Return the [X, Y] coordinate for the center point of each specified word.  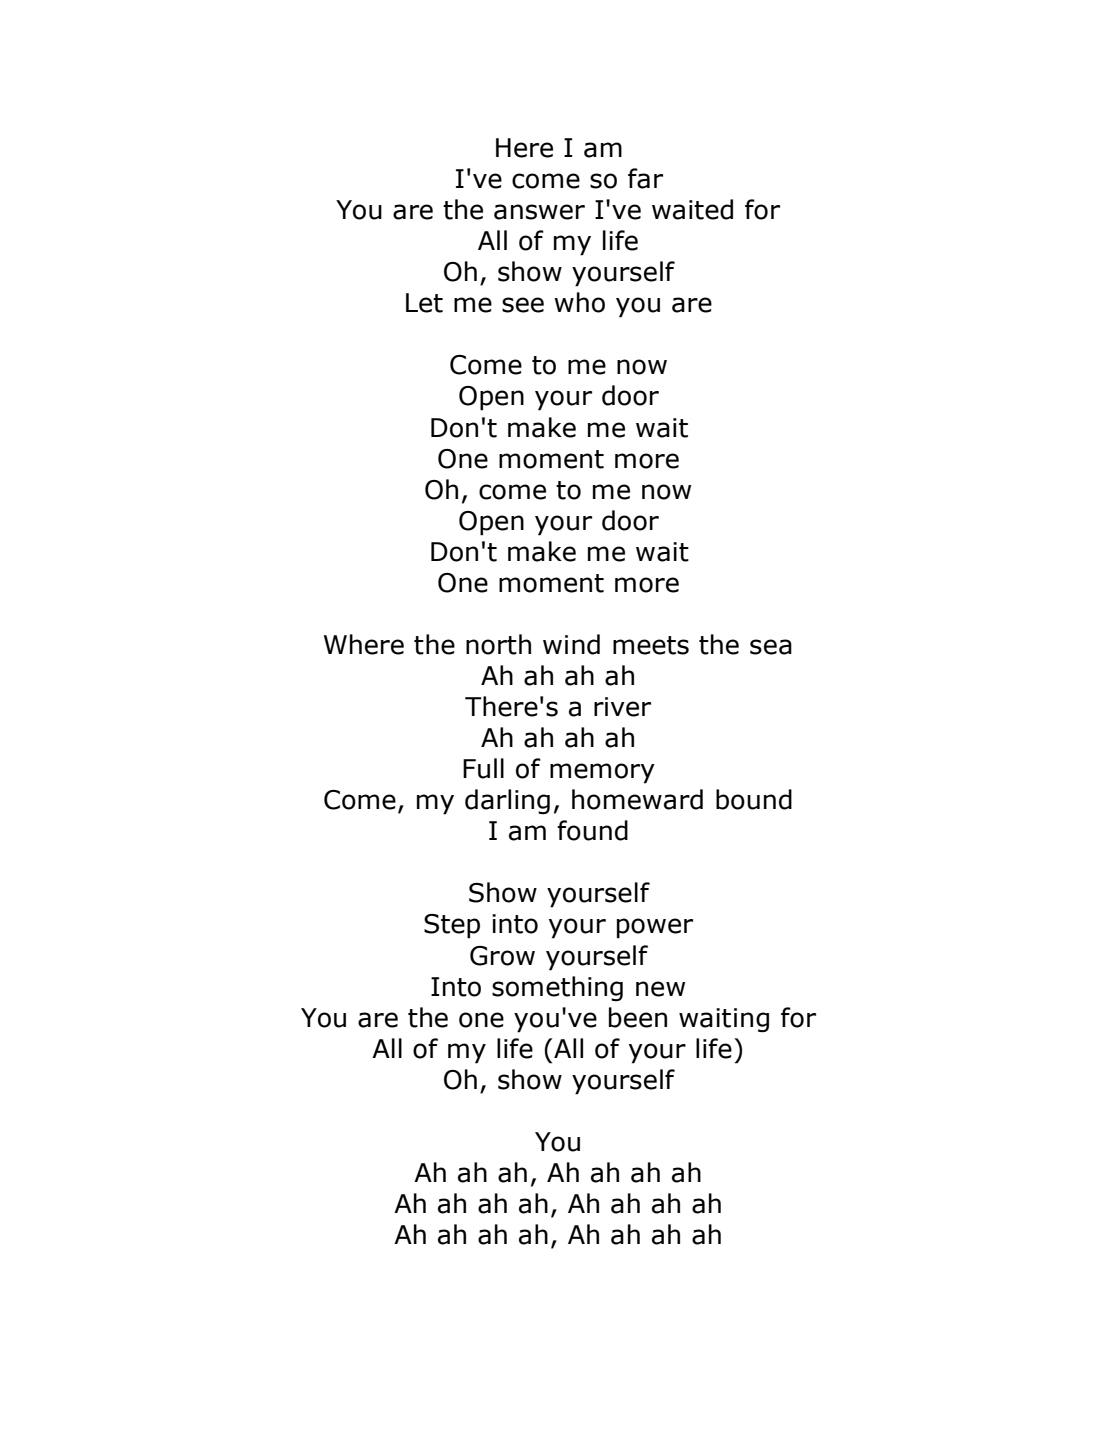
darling [507, 802]
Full [483, 768]
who [579, 302]
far [645, 178]
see [523, 305]
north [498, 644]
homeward [637, 799]
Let [424, 303]
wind [571, 644]
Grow [502, 956]
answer [539, 212]
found [592, 830]
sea [771, 647]
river [622, 707]
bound [754, 799]
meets [651, 645]
